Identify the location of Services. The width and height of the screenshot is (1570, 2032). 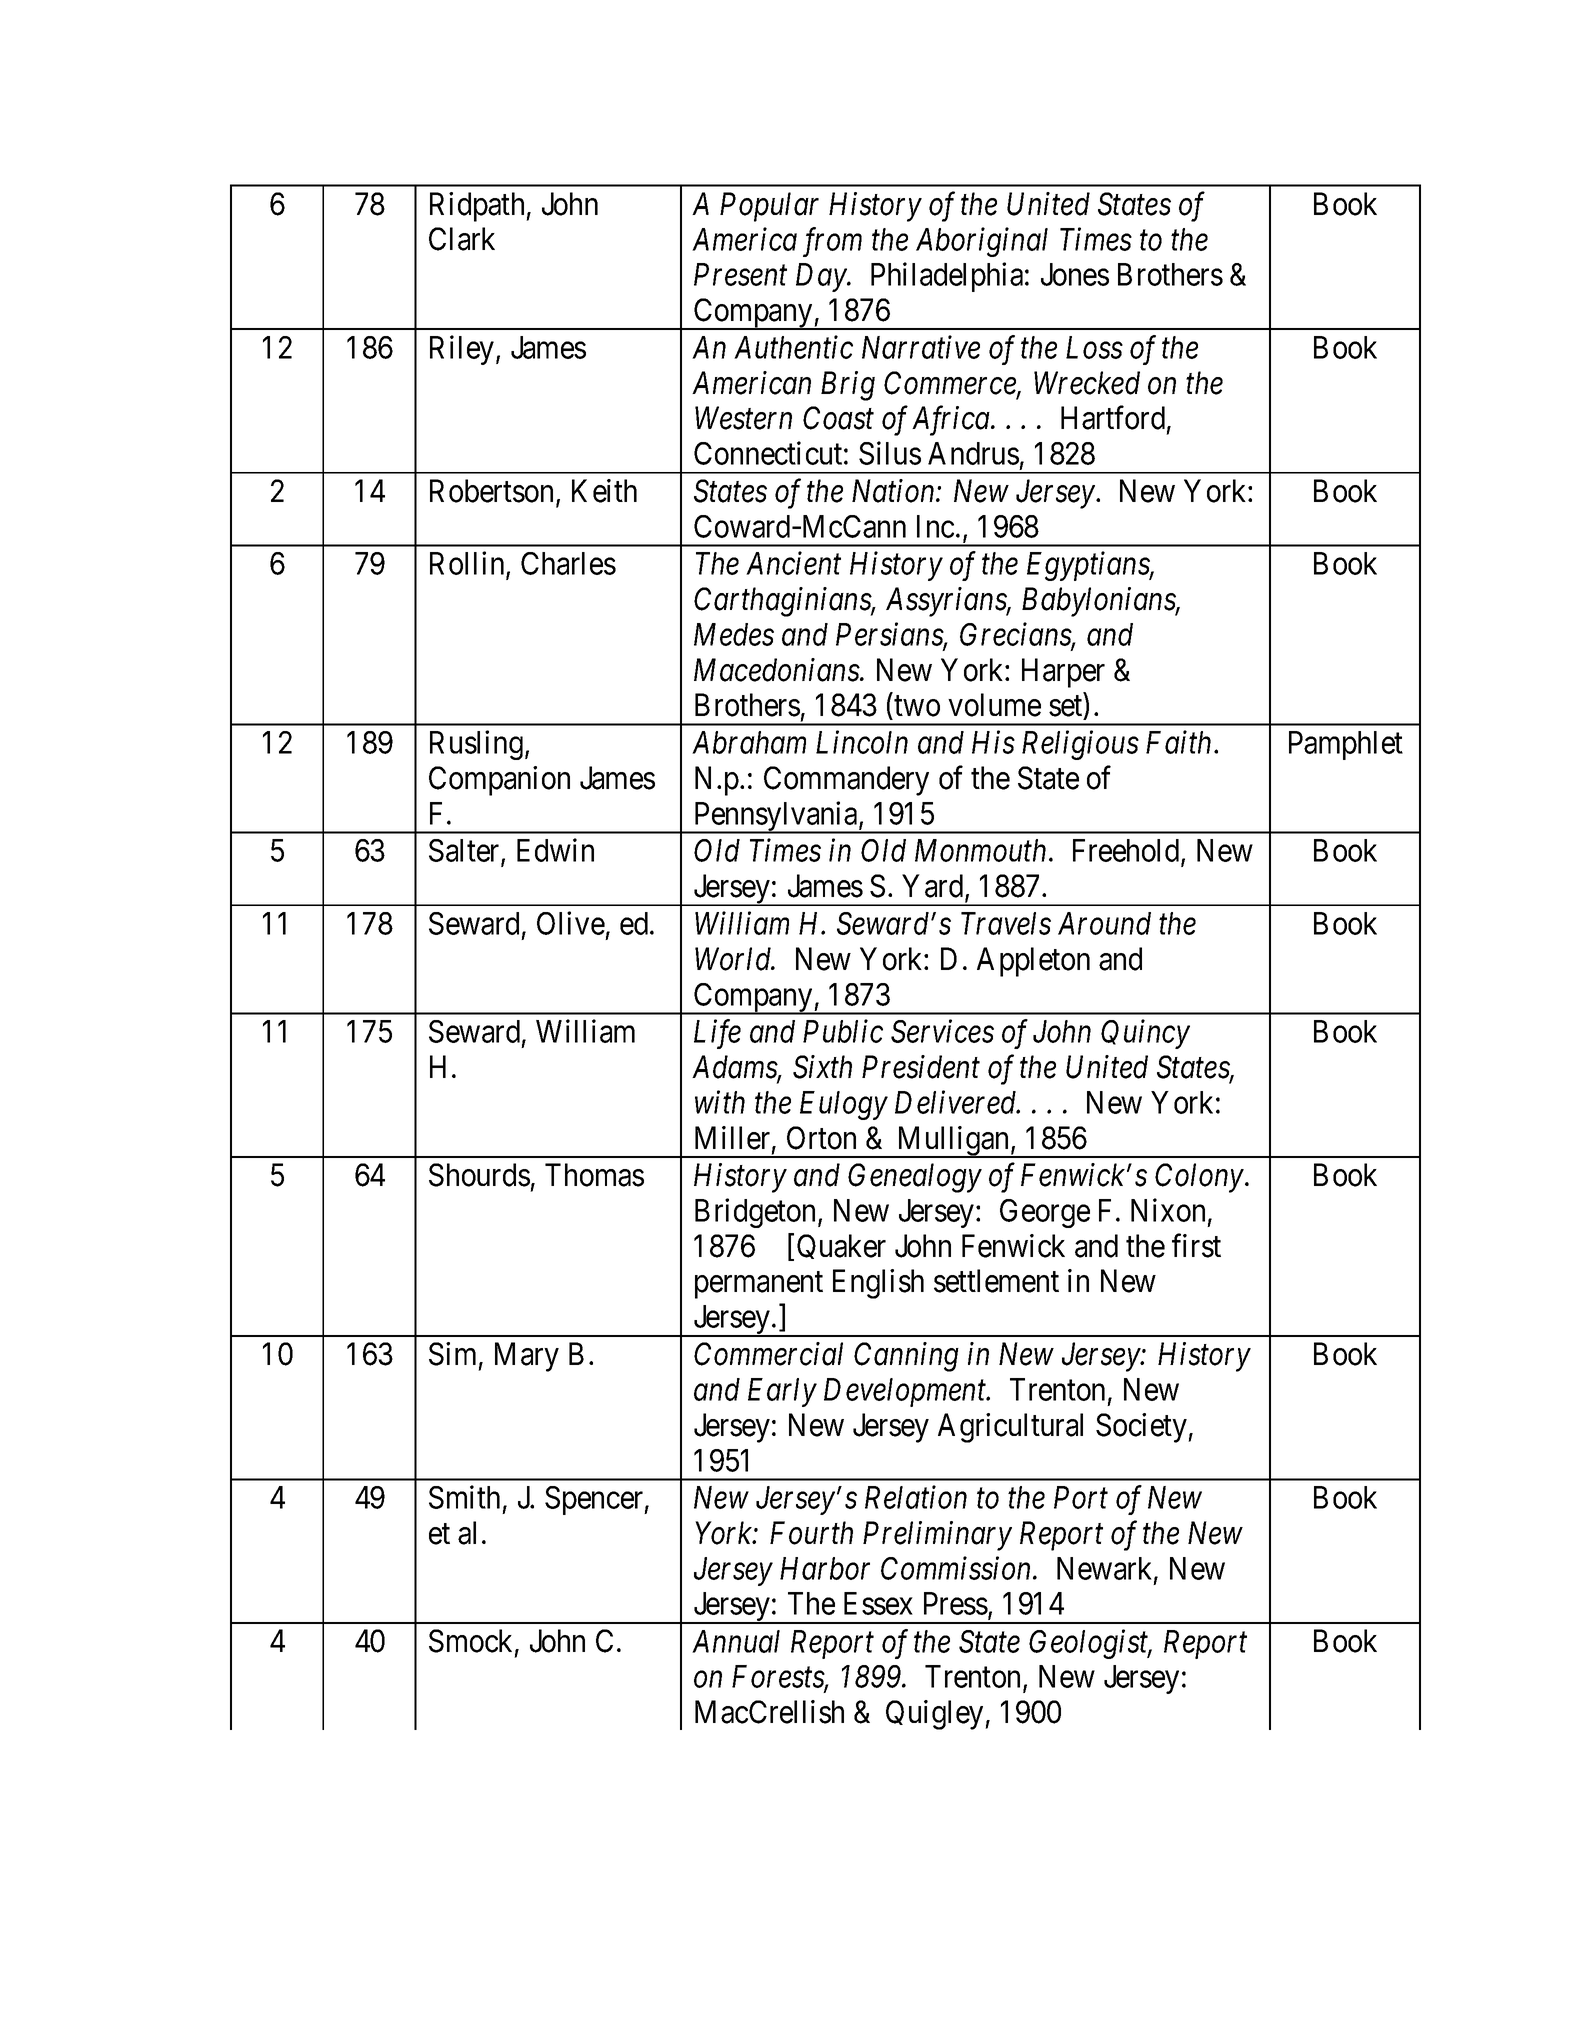
(942, 1031).
